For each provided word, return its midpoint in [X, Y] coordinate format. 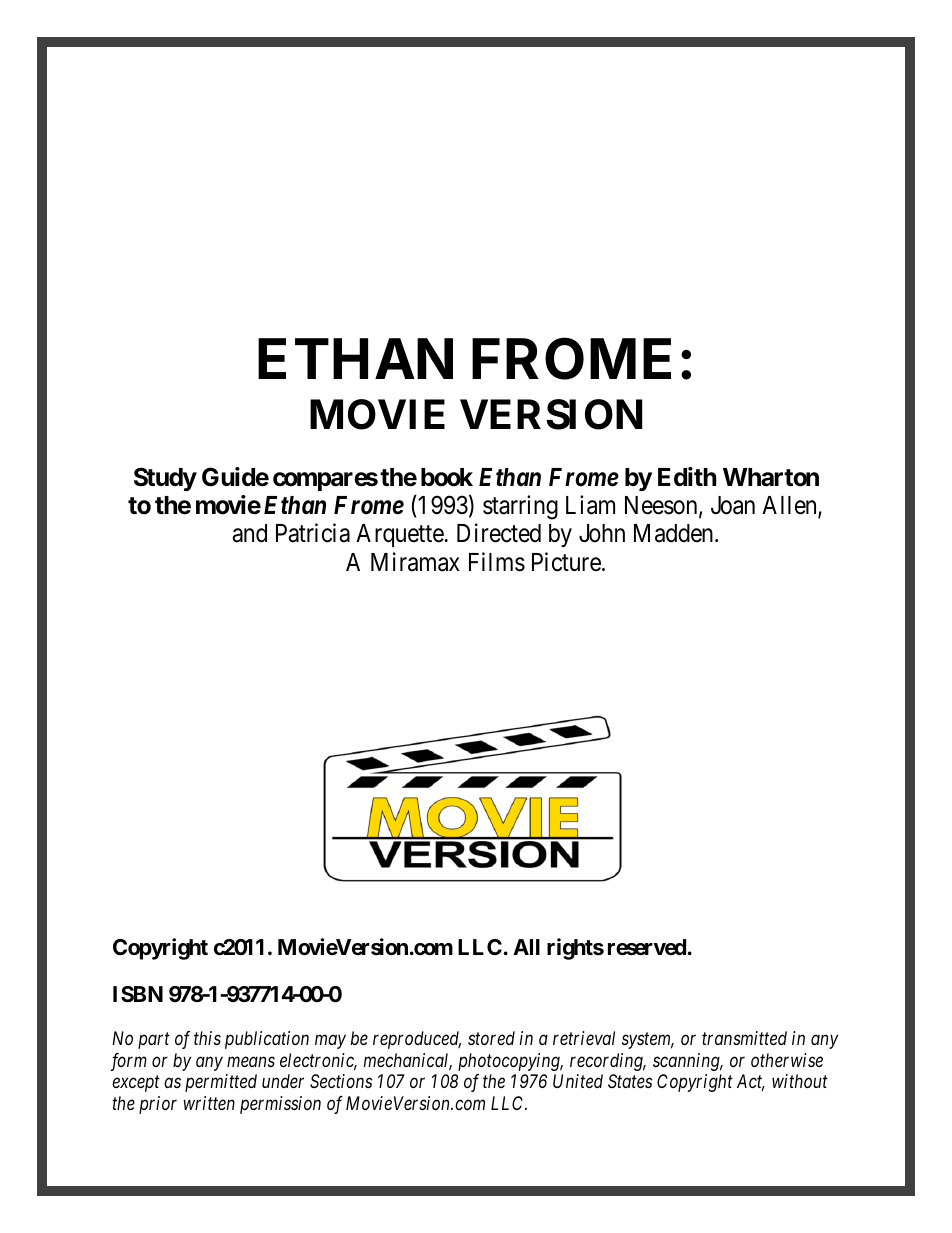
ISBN [138, 994]
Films [497, 562]
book [447, 477]
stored [491, 1038]
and [249, 533]
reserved [647, 947]
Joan [733, 505]
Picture [566, 562]
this [207, 1038]
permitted [221, 1083]
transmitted [744, 1038]
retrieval [584, 1038]
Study [165, 479]
